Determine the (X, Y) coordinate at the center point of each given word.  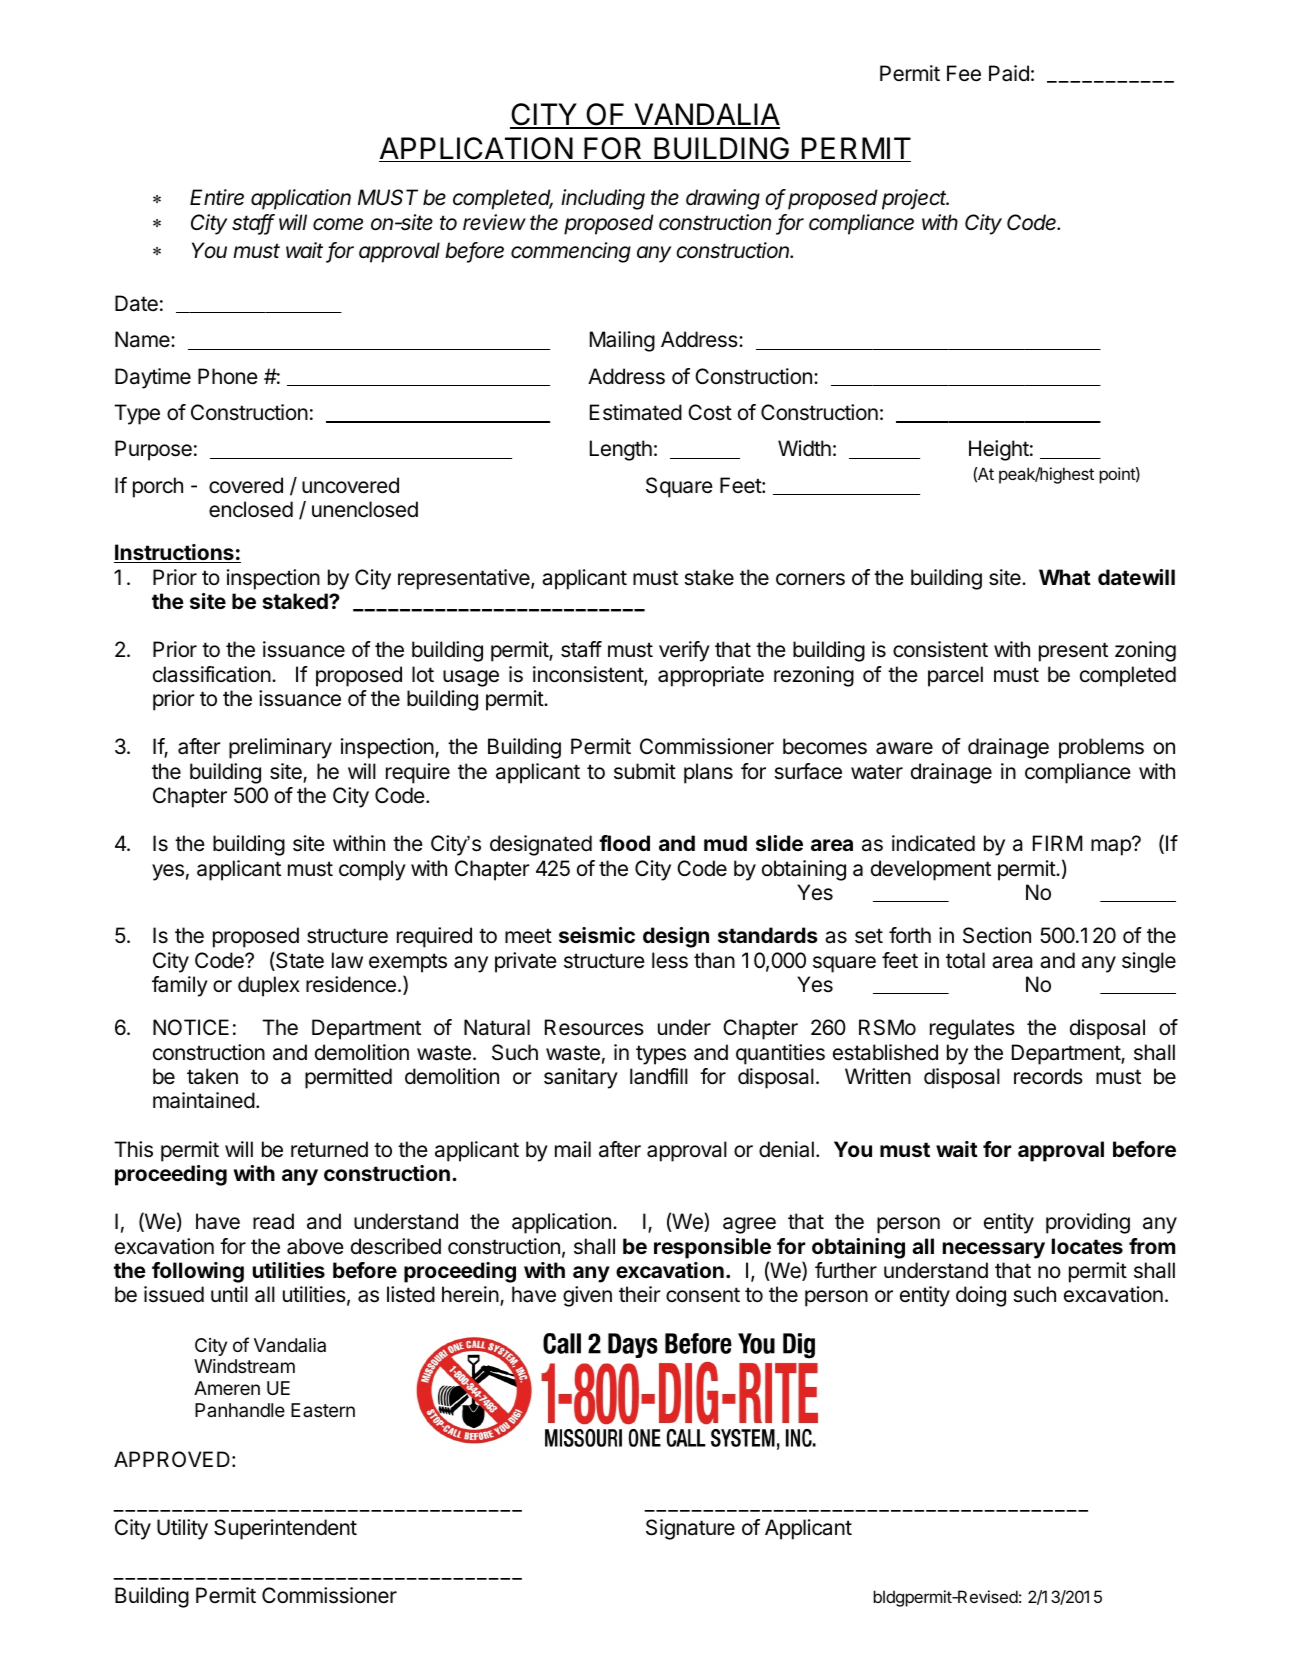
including (603, 199)
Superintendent (285, 1529)
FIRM (1057, 843)
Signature (690, 1529)
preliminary (280, 748)
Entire (217, 197)
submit (645, 771)
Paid (1009, 73)
